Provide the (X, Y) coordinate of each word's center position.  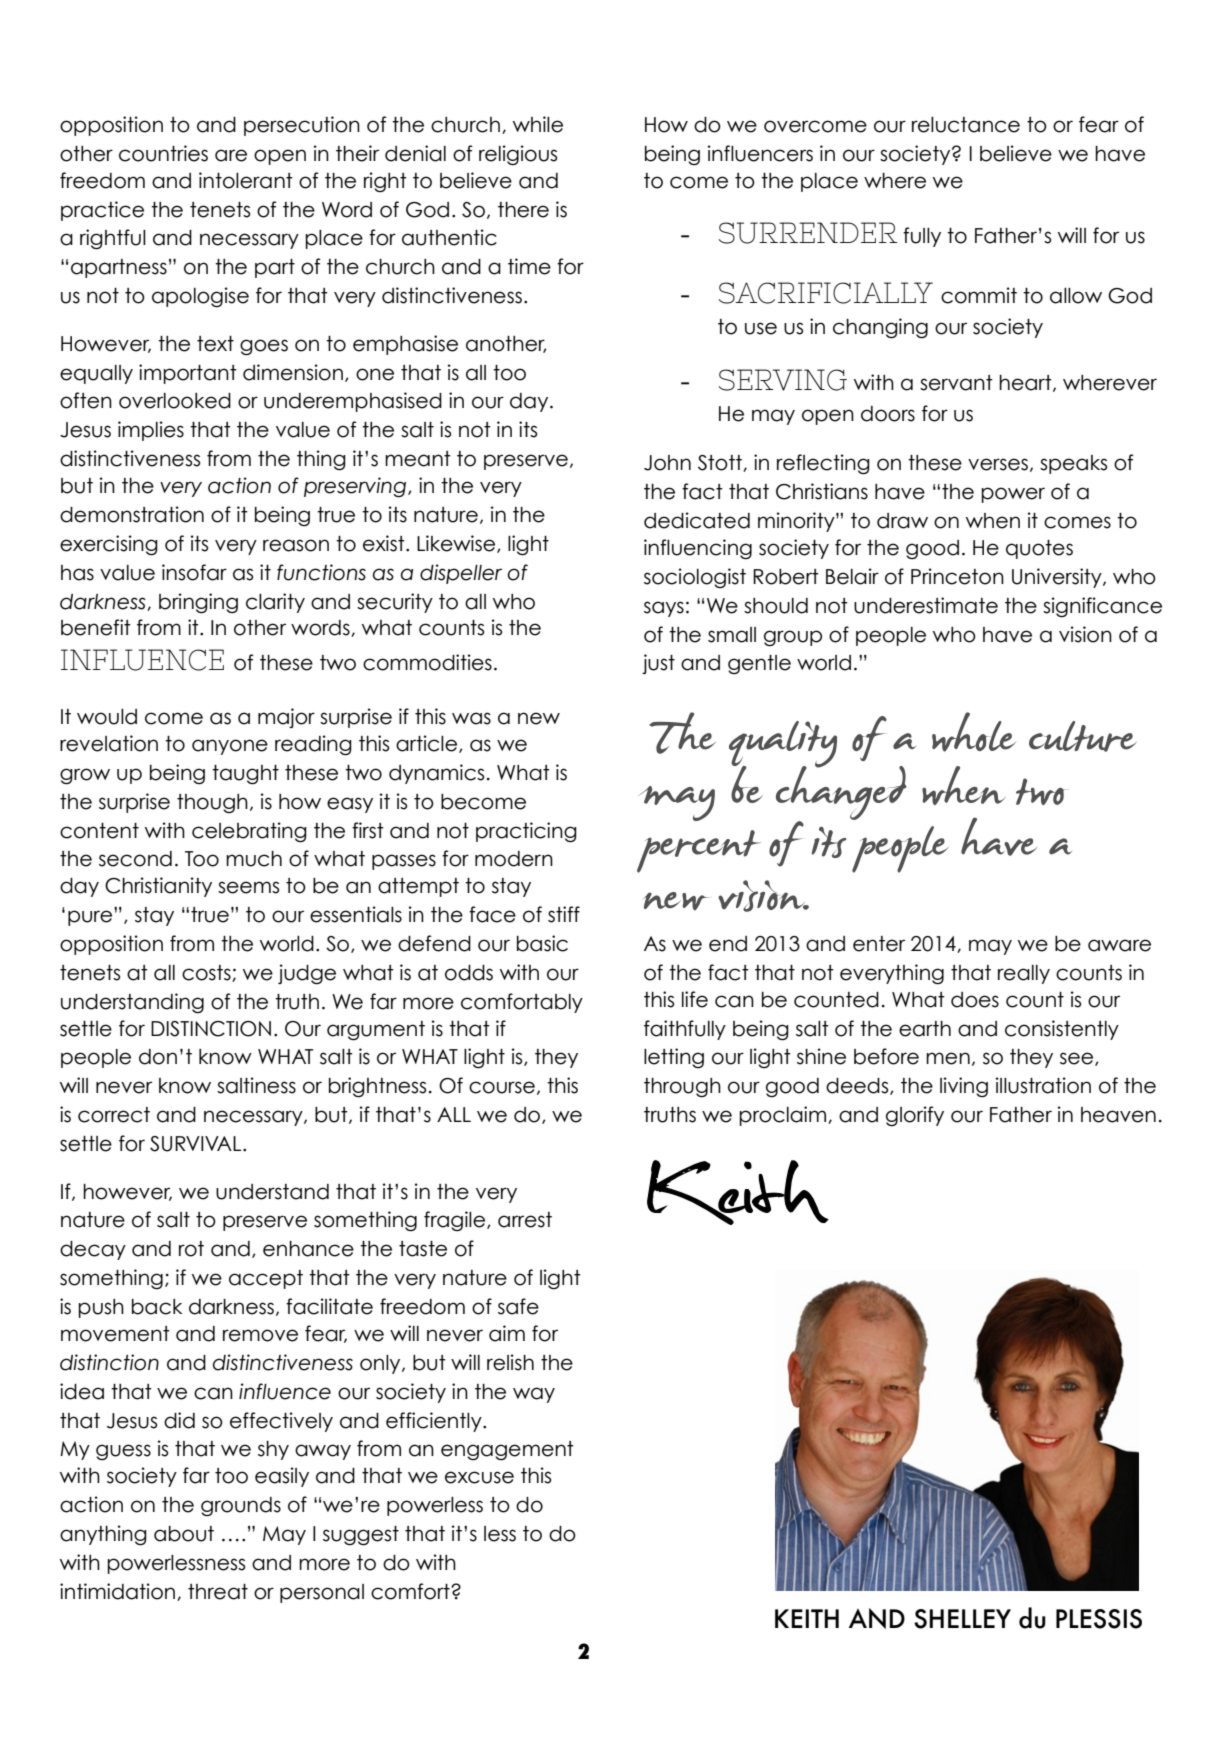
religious (518, 155)
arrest (525, 1220)
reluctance (966, 125)
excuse (479, 1477)
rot (191, 1249)
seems (248, 887)
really (1024, 974)
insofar (194, 572)
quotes (1039, 549)
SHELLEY (962, 1619)
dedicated (697, 520)
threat (218, 1592)
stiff (564, 914)
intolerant (246, 180)
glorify (915, 1116)
